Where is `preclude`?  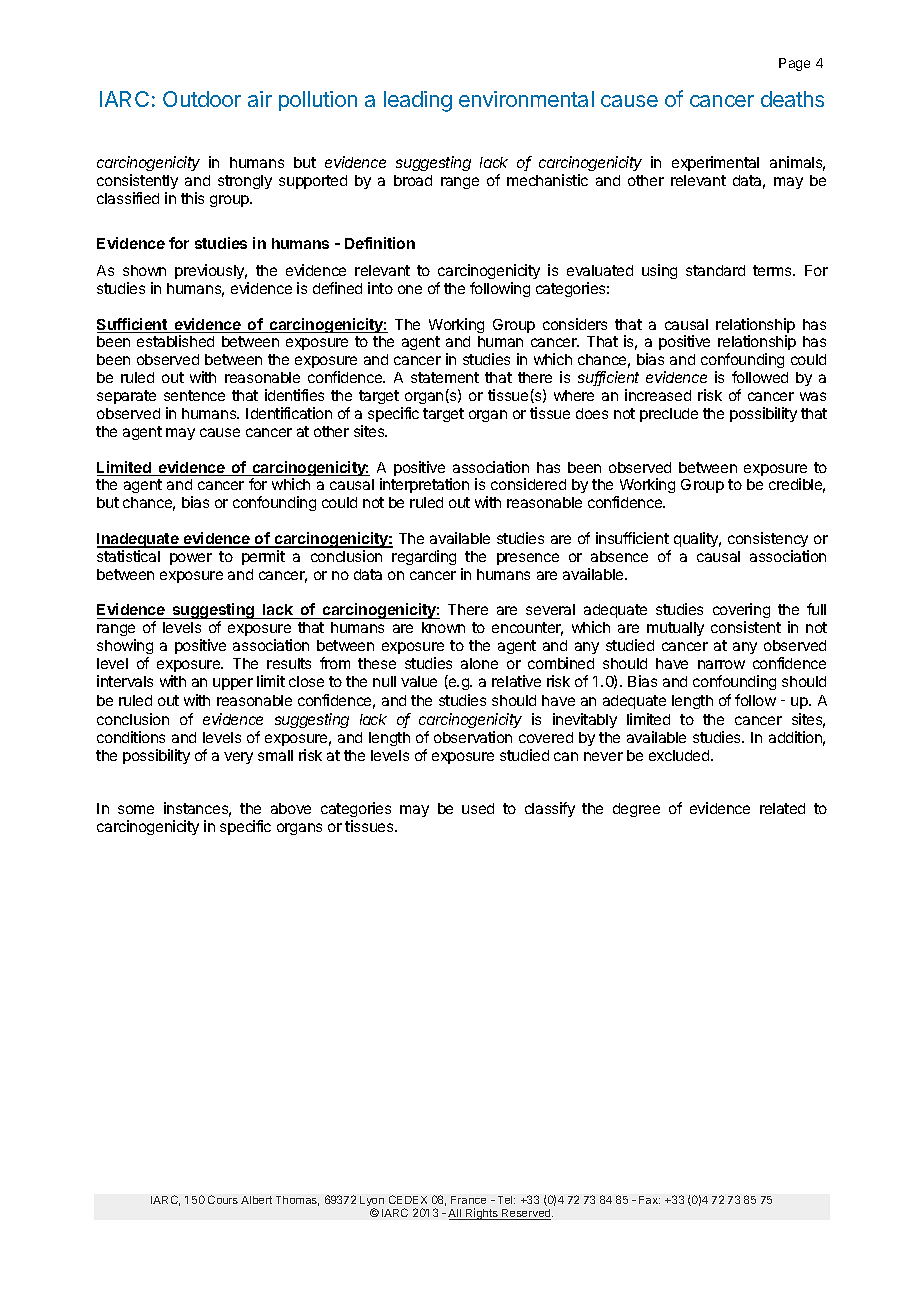
preclude is located at coordinates (669, 415).
